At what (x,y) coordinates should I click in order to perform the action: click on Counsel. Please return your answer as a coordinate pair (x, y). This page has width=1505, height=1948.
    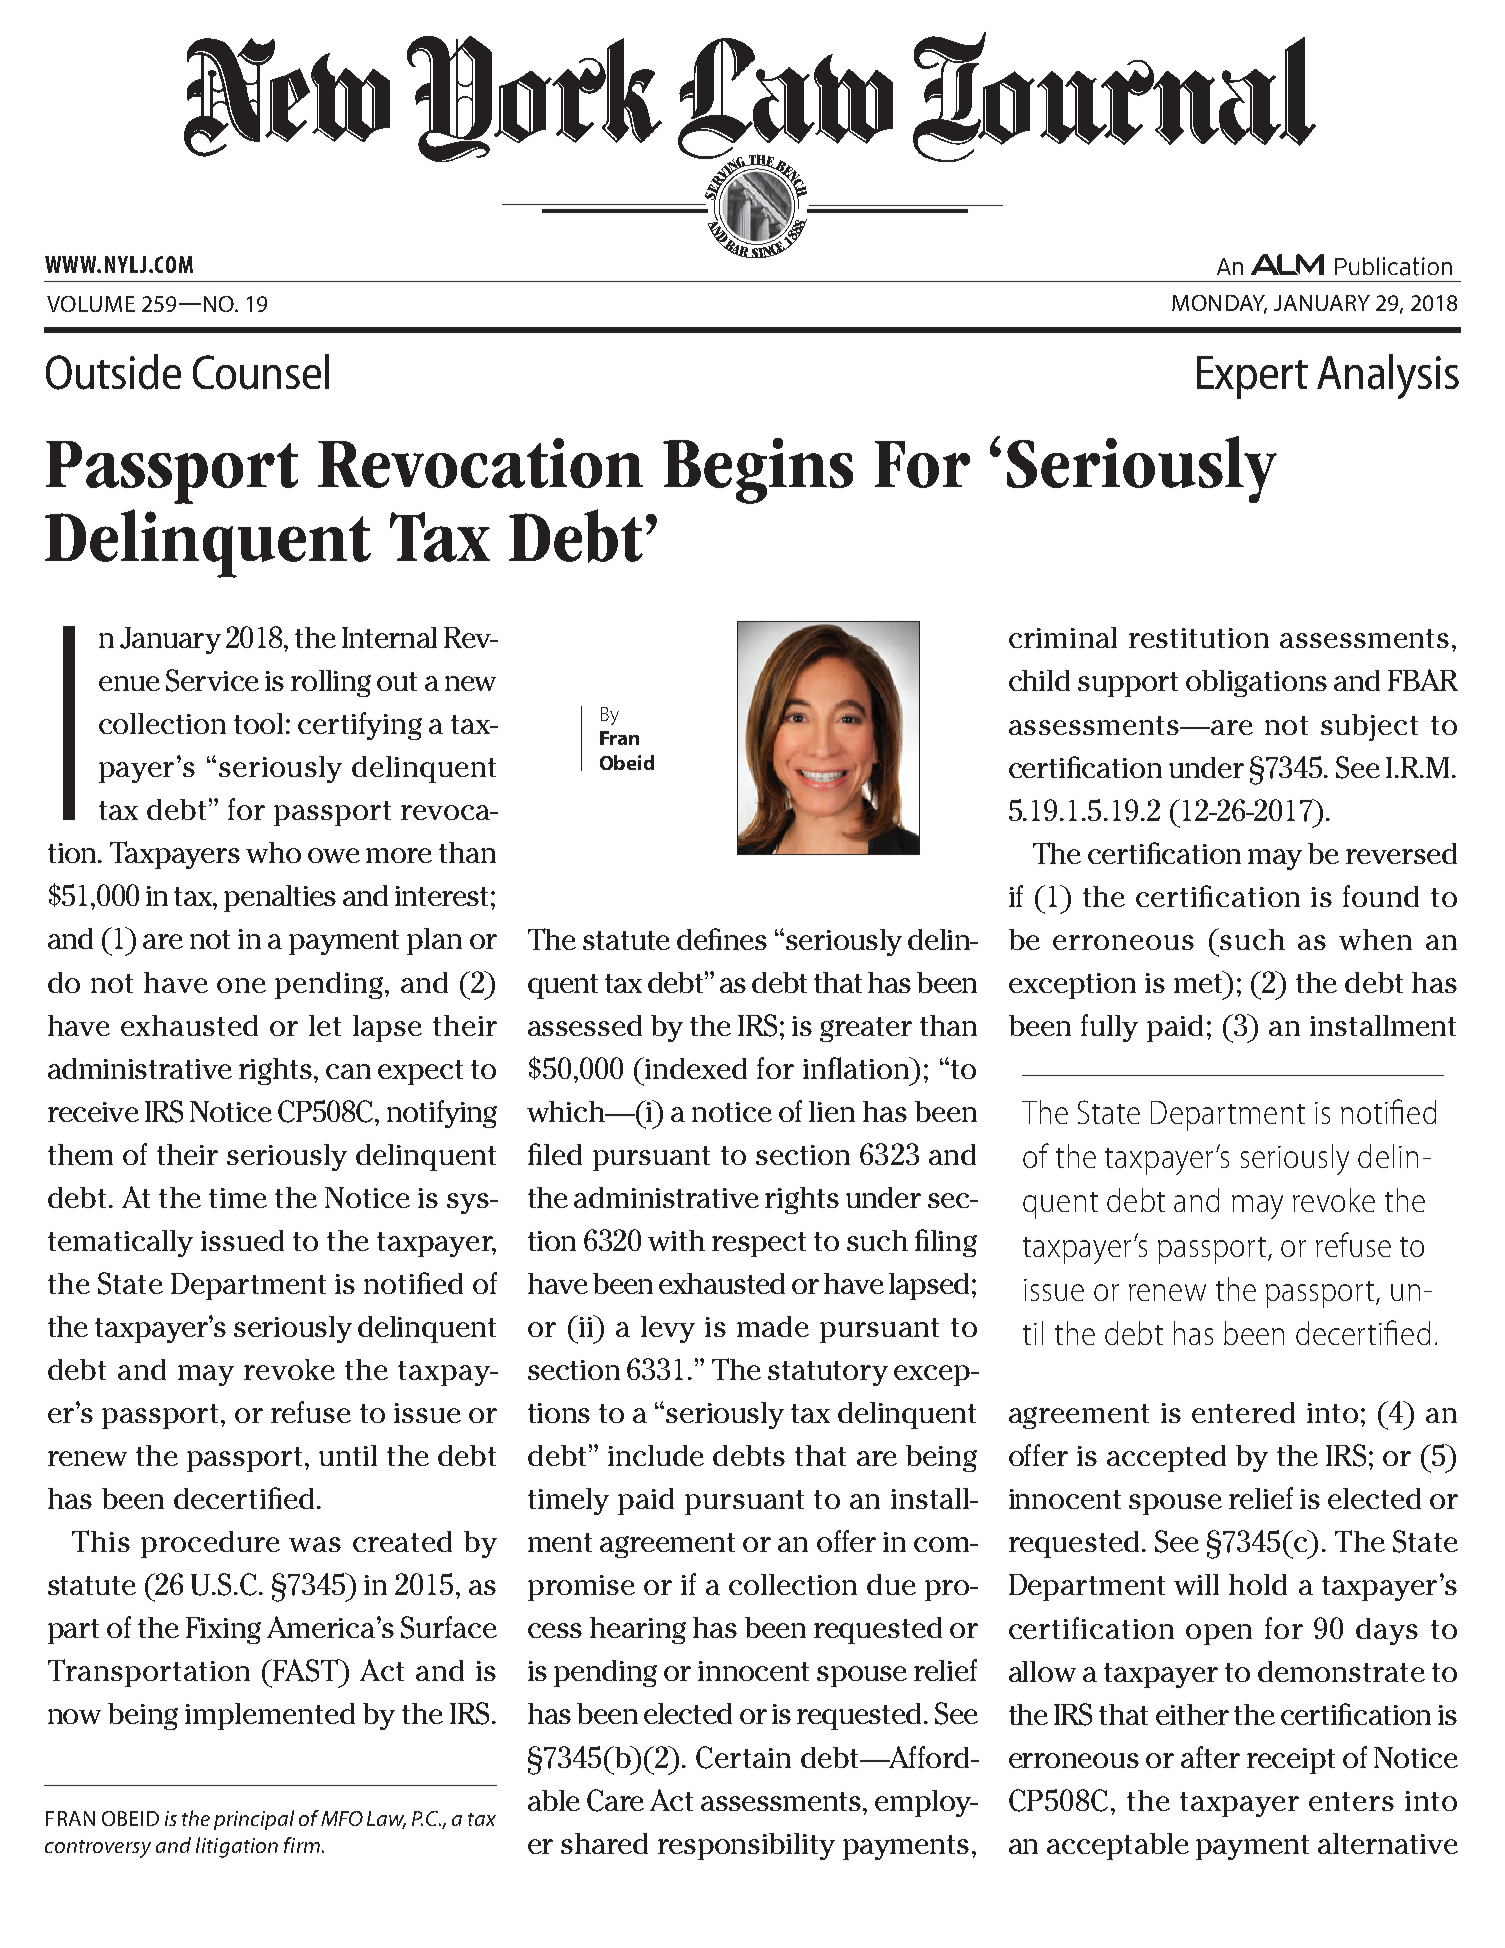
    Looking at the image, I should click on (261, 372).
